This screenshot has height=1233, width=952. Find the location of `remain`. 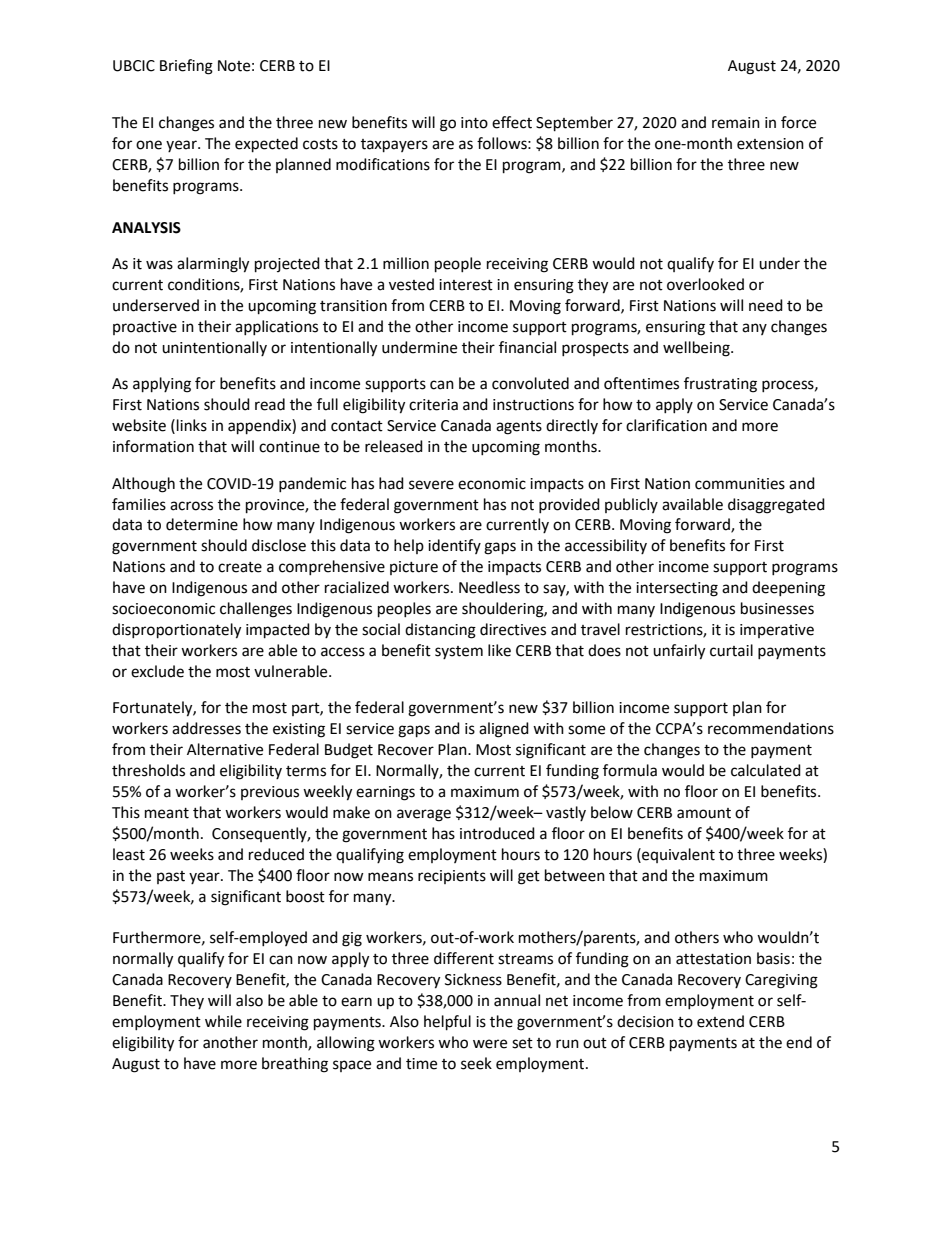

remain is located at coordinates (736, 123).
